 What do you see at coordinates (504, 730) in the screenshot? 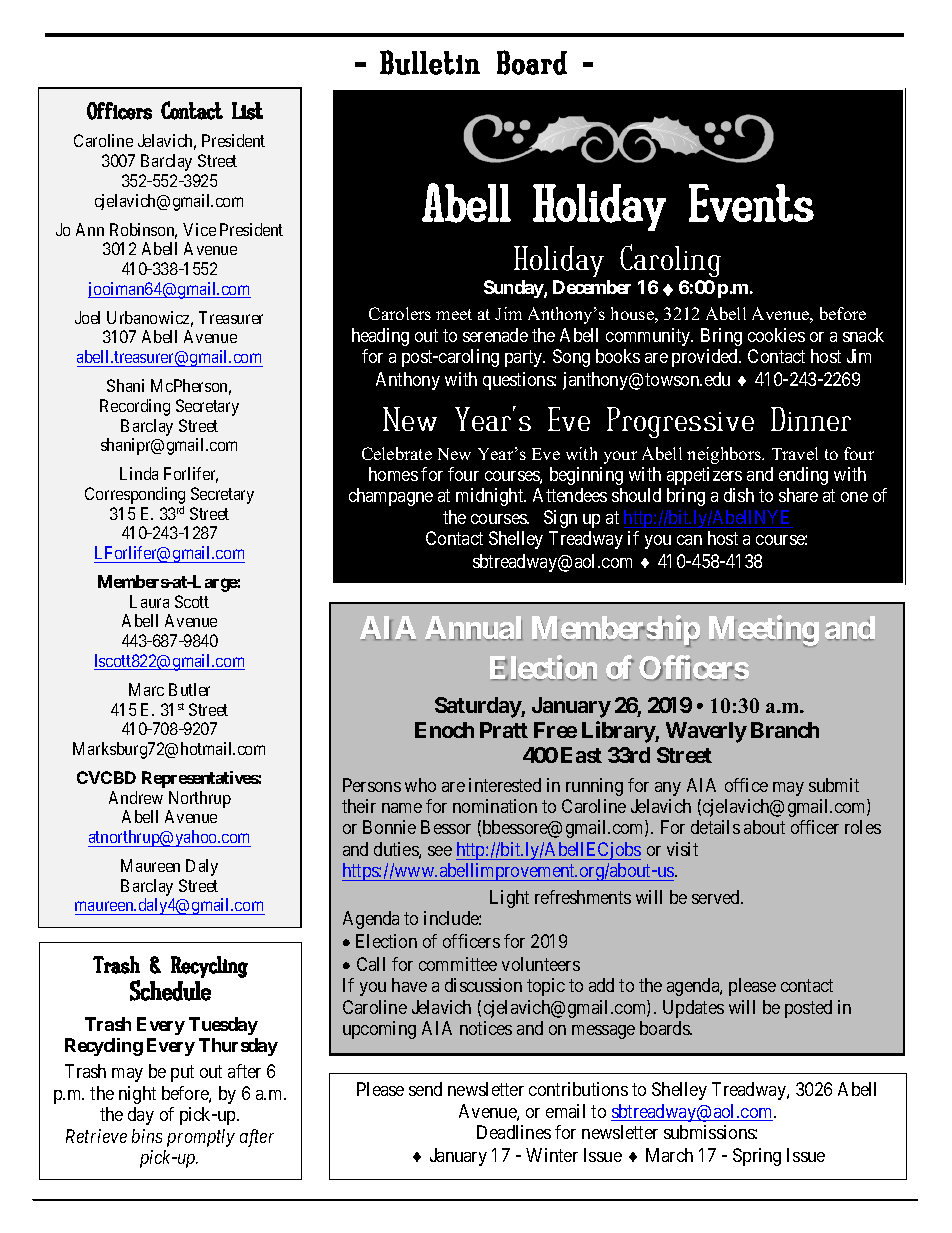
I see `Pratt` at bounding box center [504, 730].
